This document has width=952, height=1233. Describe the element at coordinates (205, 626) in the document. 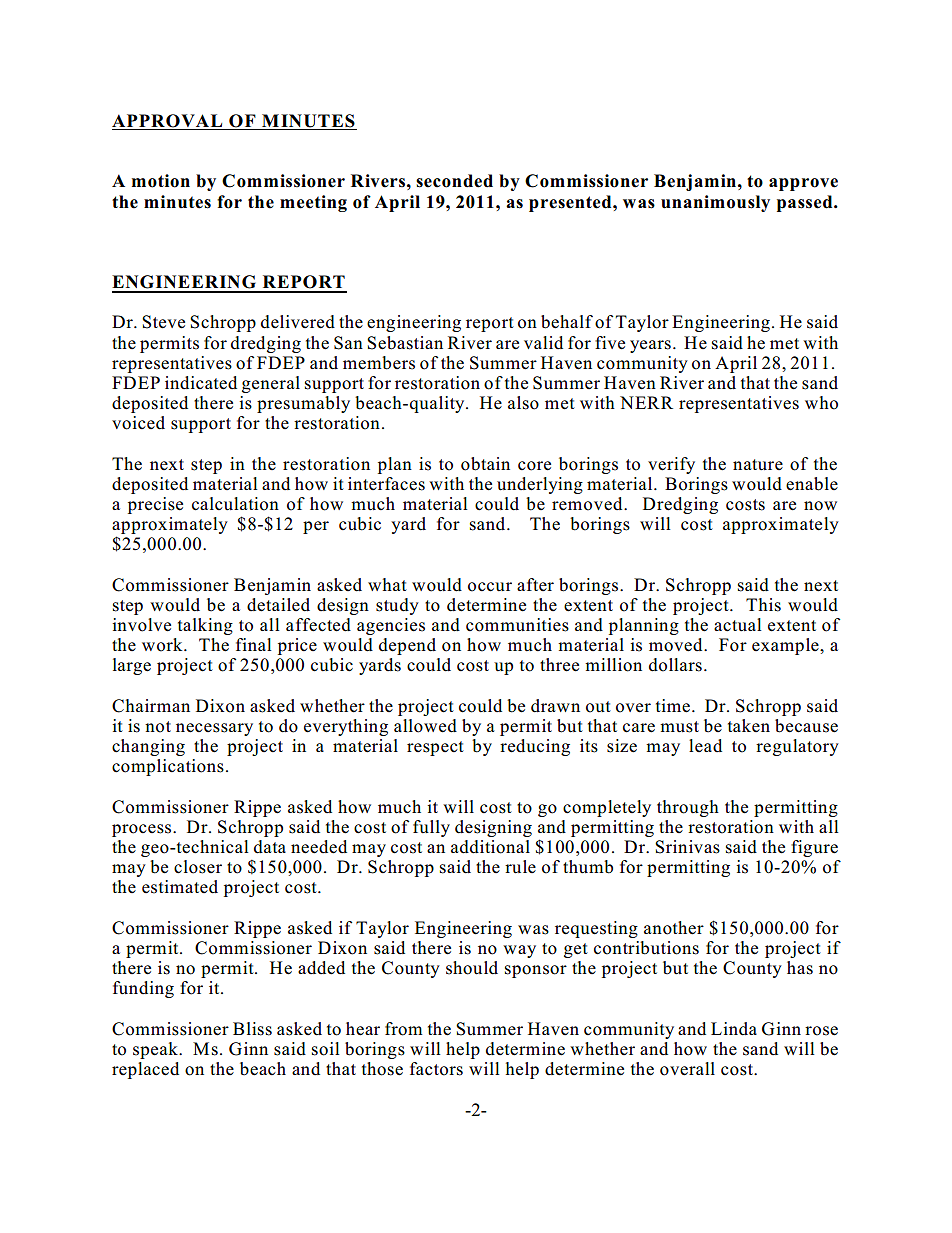

I see `talking` at that location.
